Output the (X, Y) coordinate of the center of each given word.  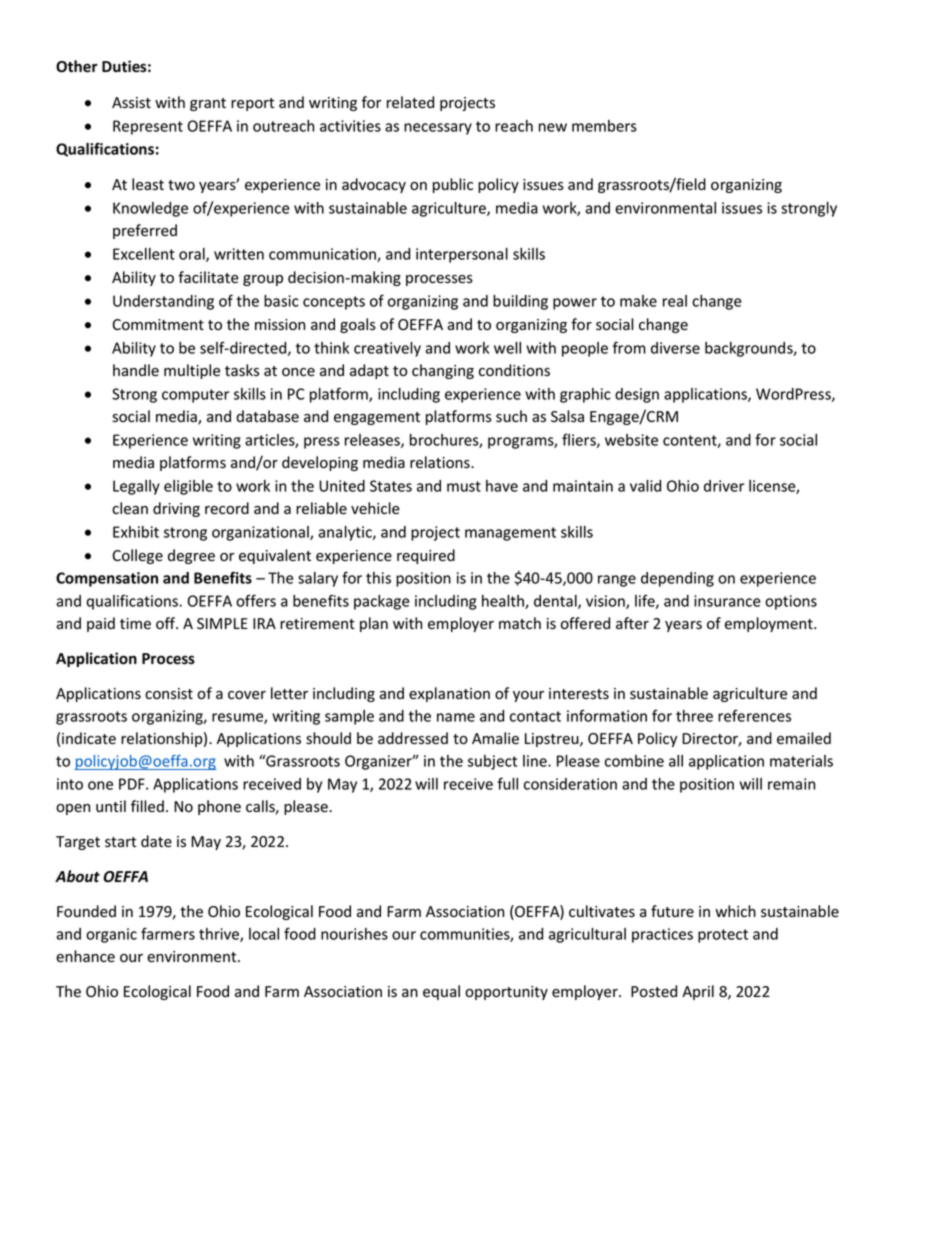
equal (441, 992)
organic (111, 935)
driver (724, 486)
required (426, 556)
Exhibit (136, 532)
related (410, 102)
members (604, 126)
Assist (131, 103)
